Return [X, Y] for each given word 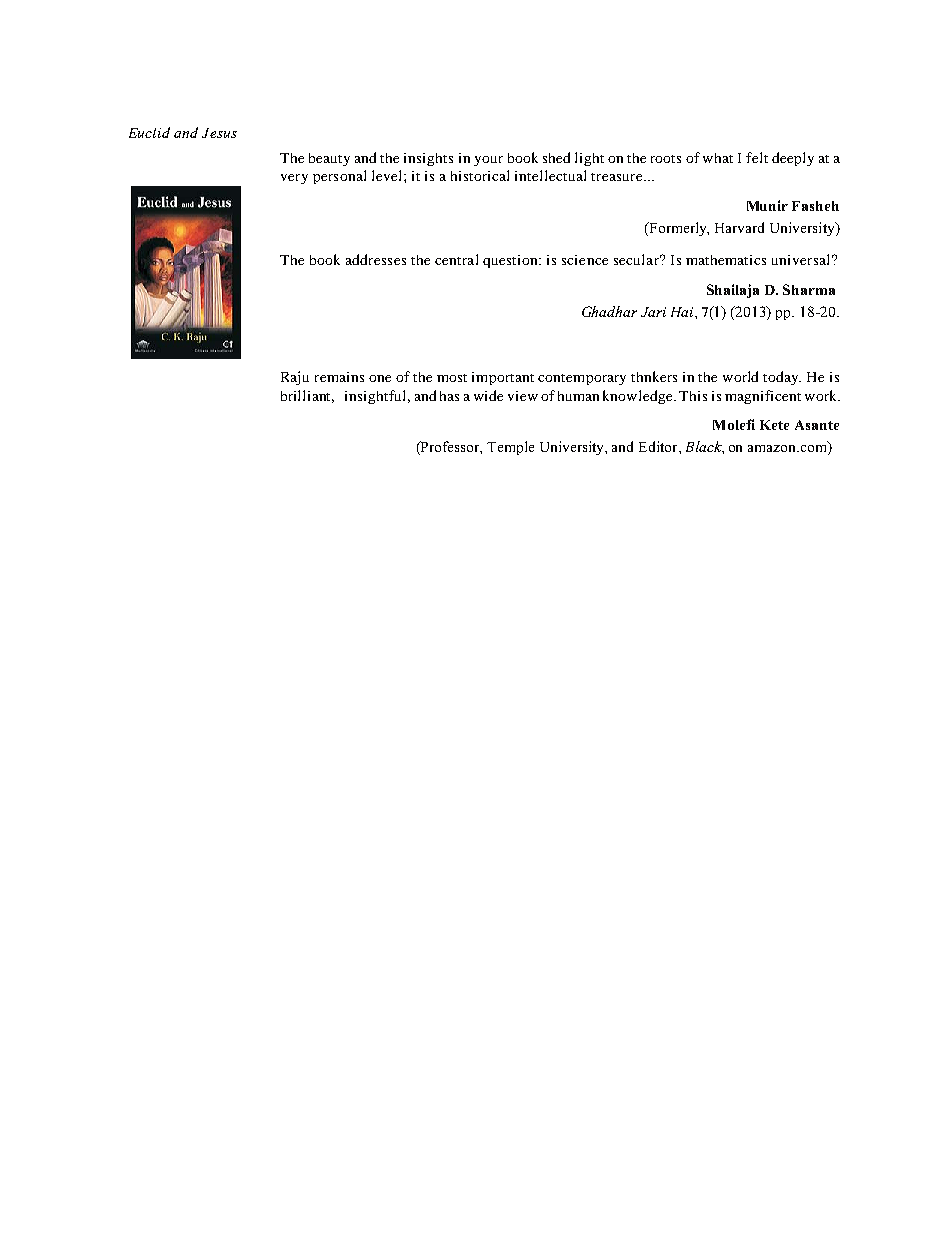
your [488, 161]
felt [757, 157]
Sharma [809, 289]
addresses [376, 259]
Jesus [219, 133]
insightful [377, 397]
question [511, 261]
